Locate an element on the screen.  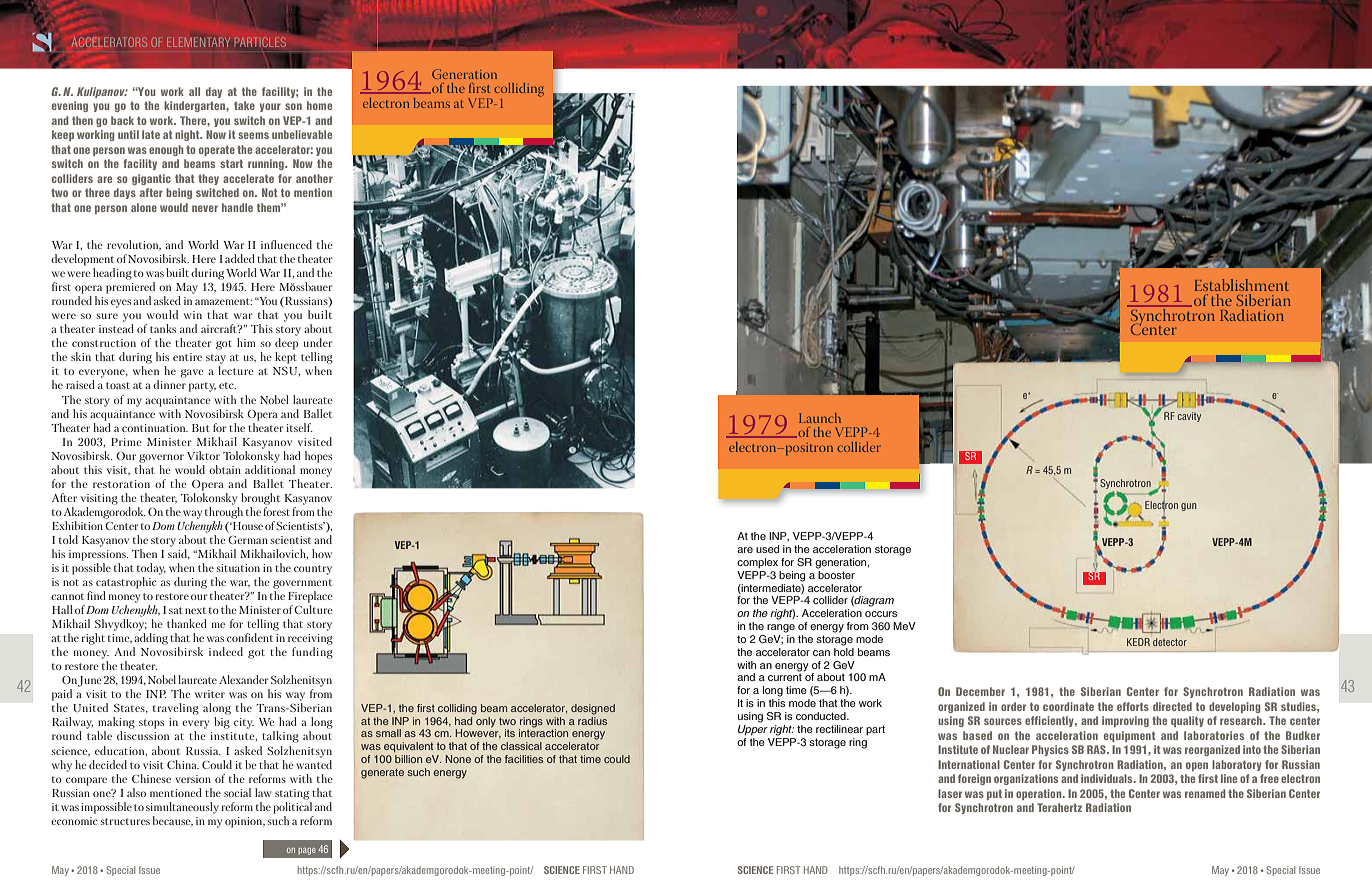
win is located at coordinates (193, 315).
